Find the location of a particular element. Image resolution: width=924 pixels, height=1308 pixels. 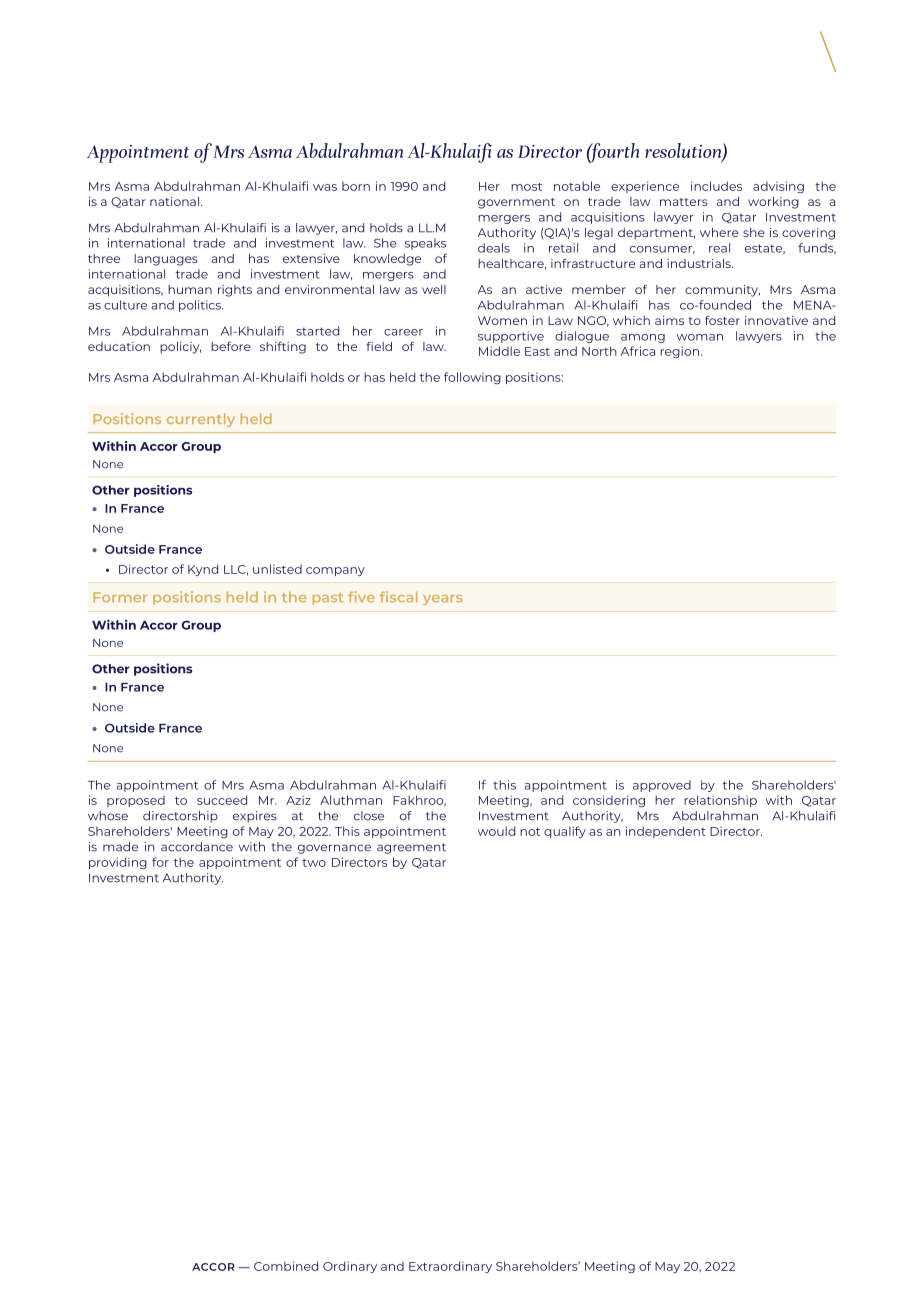

relationship is located at coordinates (720, 801).
